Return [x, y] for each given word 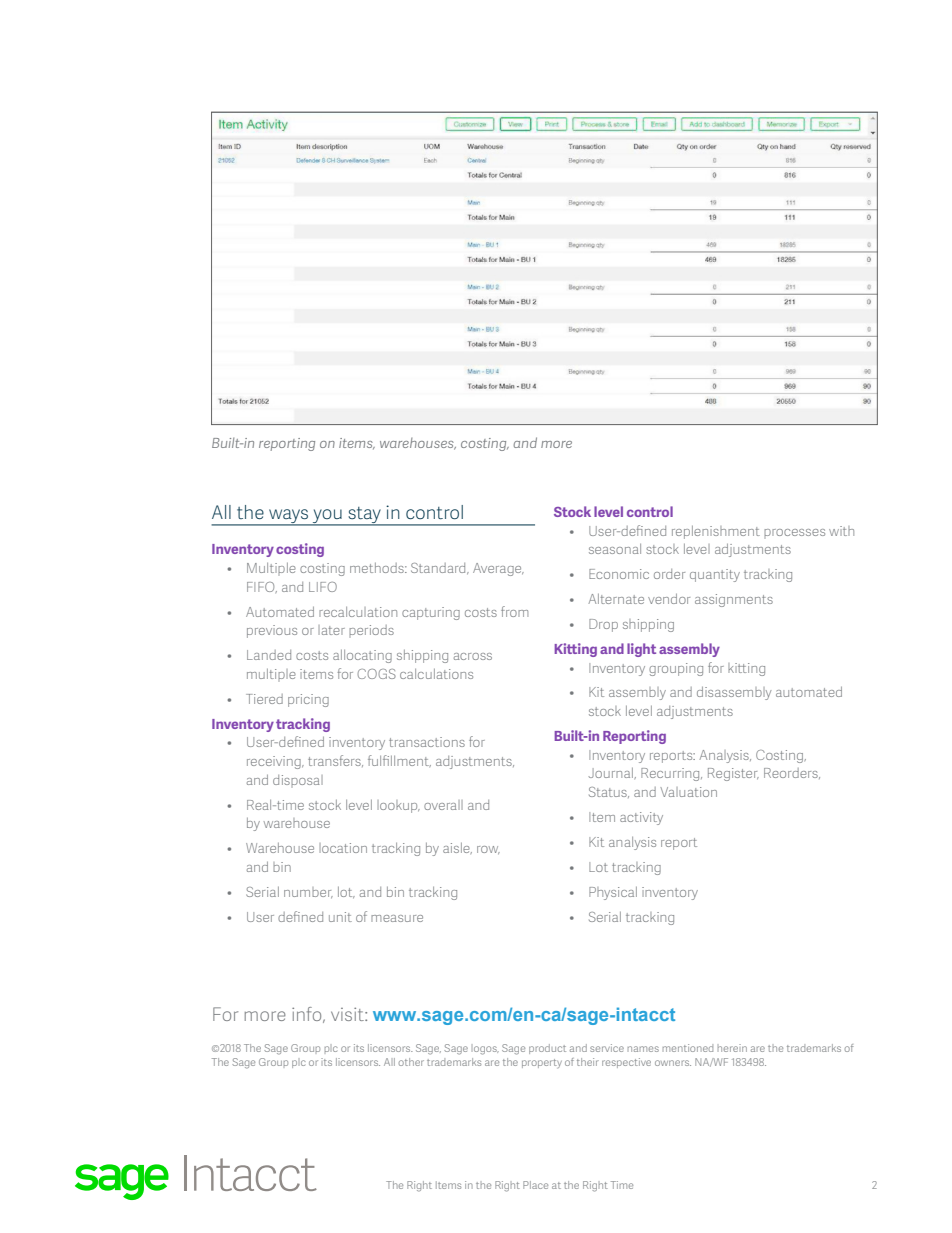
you [327, 517]
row [488, 850]
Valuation [688, 792]
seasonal [615, 549]
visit [348, 1014]
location [343, 848]
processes [794, 533]
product [547, 1049]
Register [733, 774]
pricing [308, 700]
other [411, 1062]
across [473, 656]
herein [732, 1048]
